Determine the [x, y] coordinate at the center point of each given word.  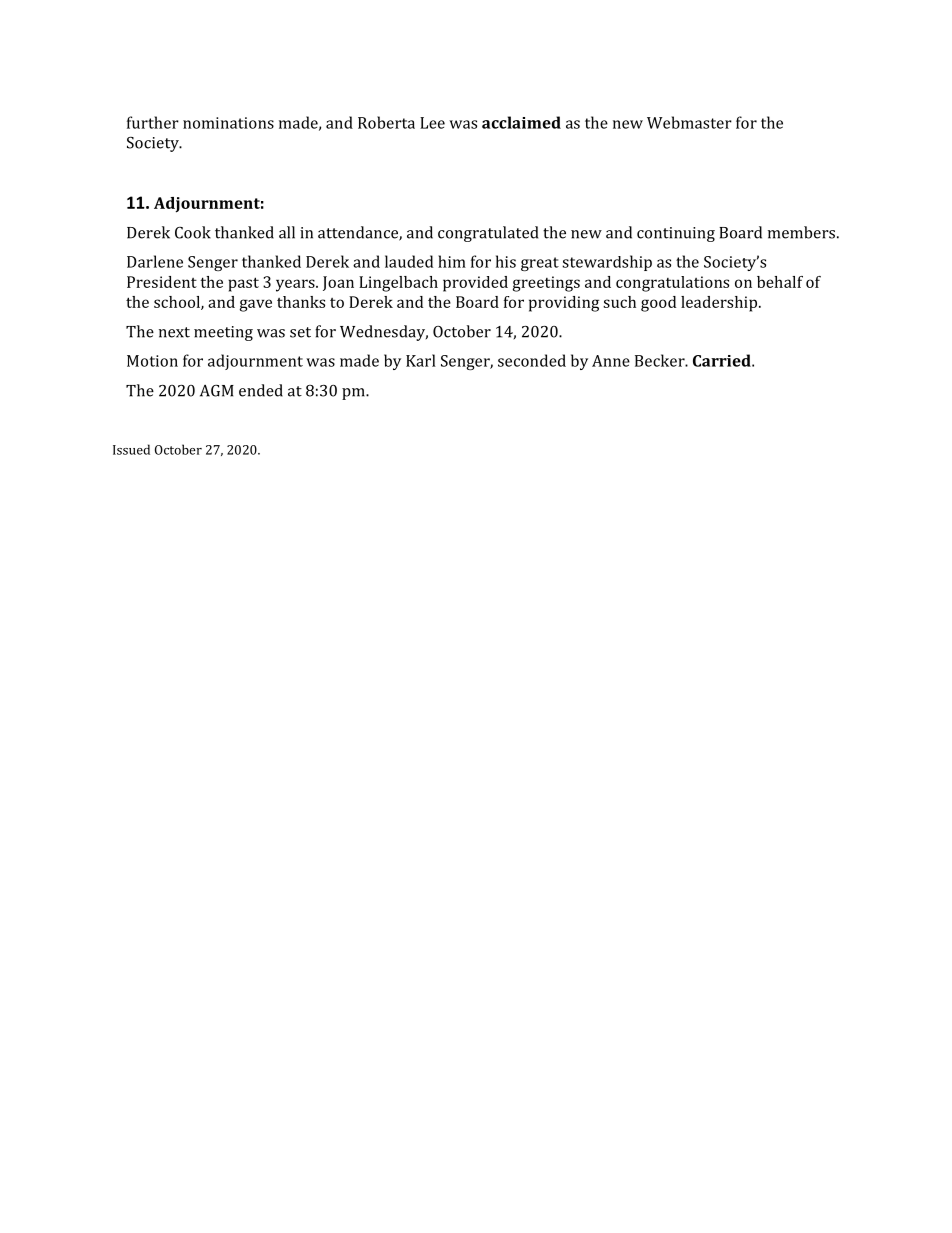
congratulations [672, 284]
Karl [421, 360]
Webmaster [689, 122]
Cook [193, 232]
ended [261, 390]
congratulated [488, 234]
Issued [131, 449]
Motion [152, 361]
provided [475, 284]
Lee [432, 123]
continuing [676, 234]
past [243, 284]
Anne [611, 361]
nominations [228, 123]
